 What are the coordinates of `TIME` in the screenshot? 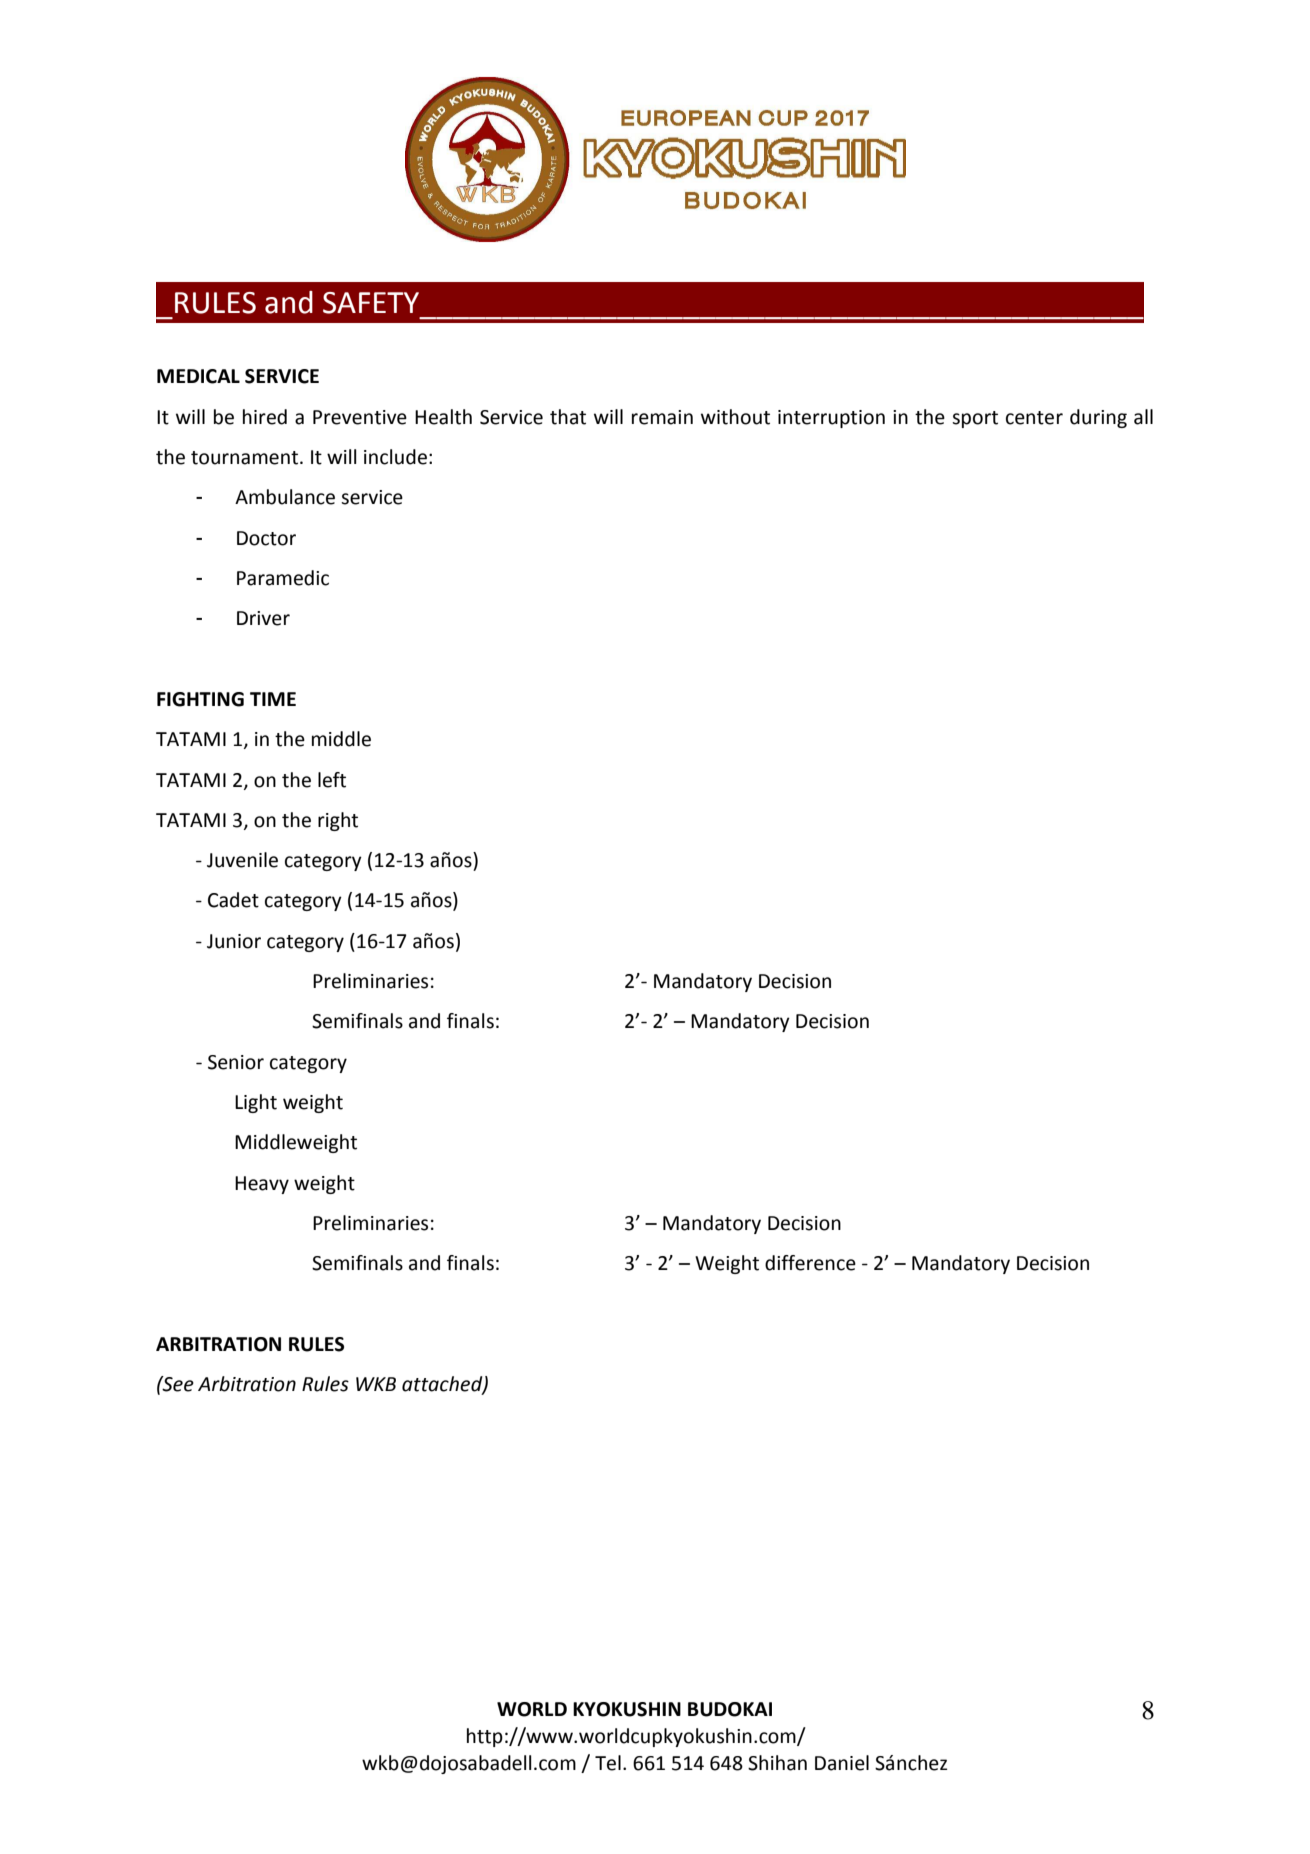 It's located at (273, 699).
